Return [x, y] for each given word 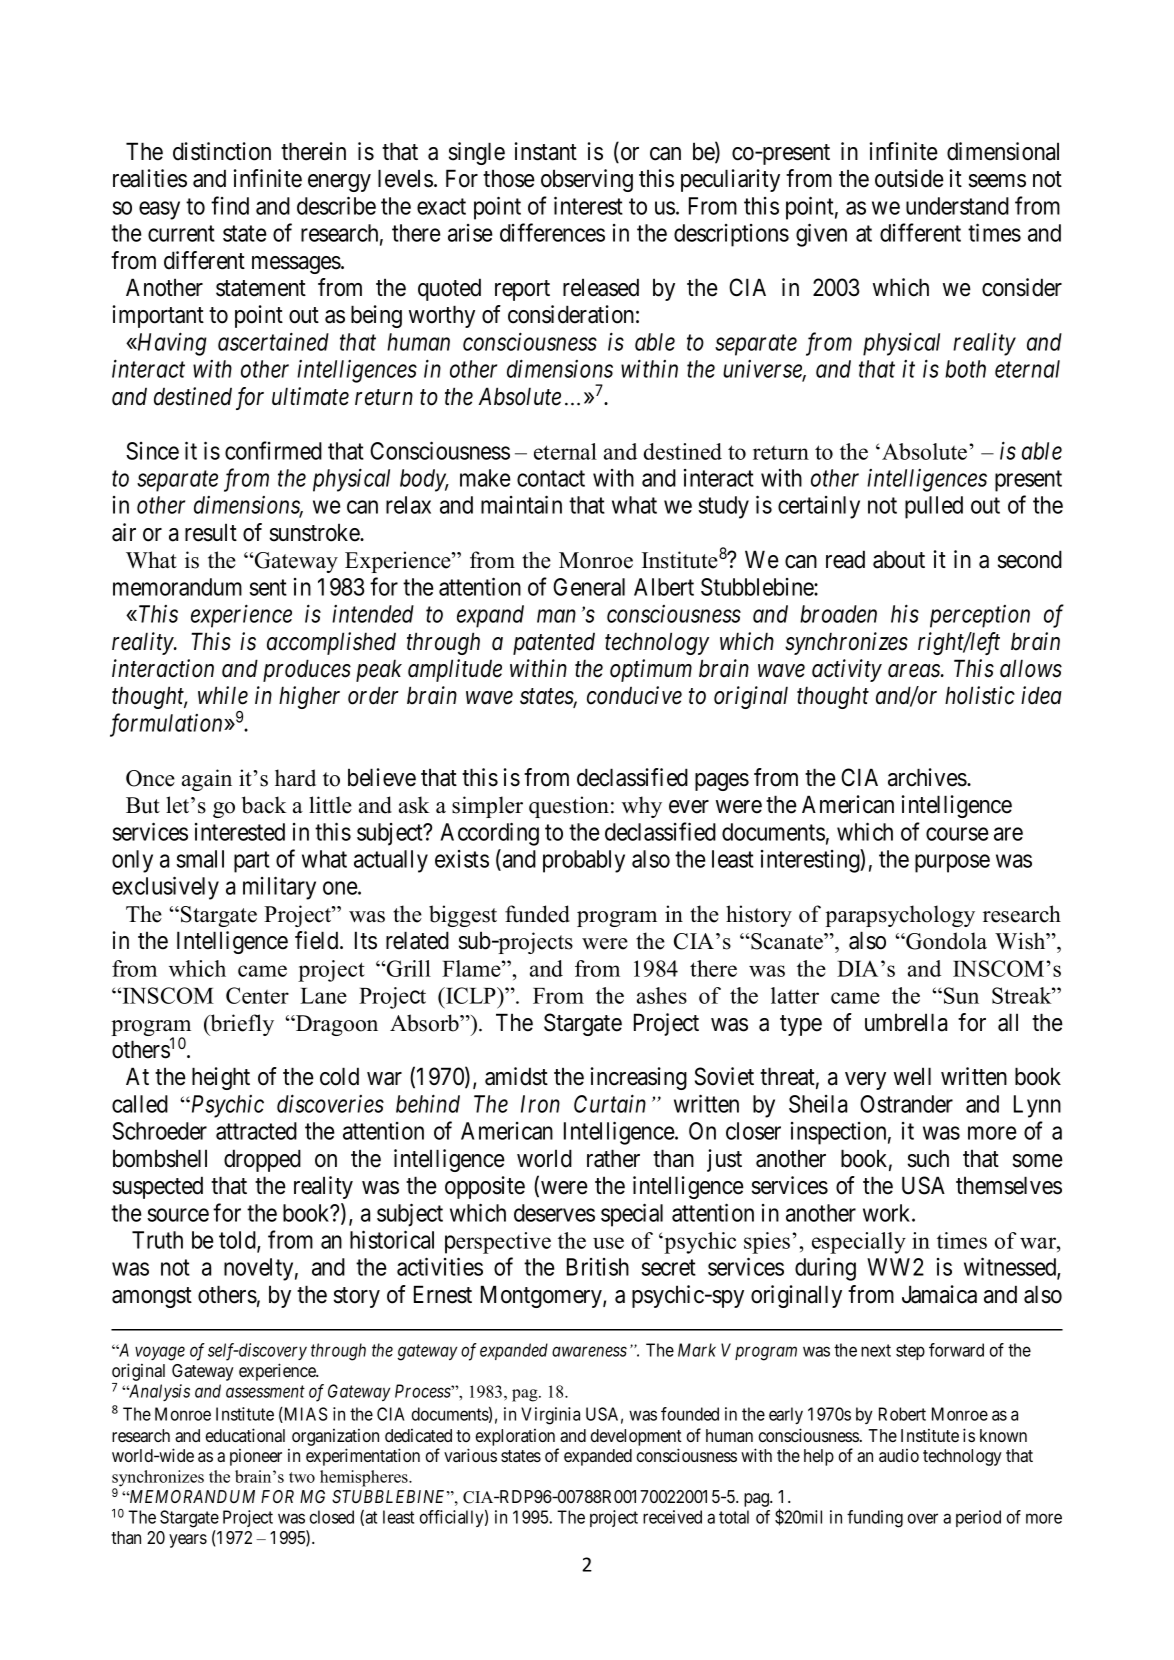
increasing [639, 1078]
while [223, 695]
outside [909, 178]
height [221, 1078]
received [672, 1517]
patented [554, 644]
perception [980, 616]
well [912, 1076]
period [978, 1518]
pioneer [256, 1457]
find [230, 205]
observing [587, 180]
